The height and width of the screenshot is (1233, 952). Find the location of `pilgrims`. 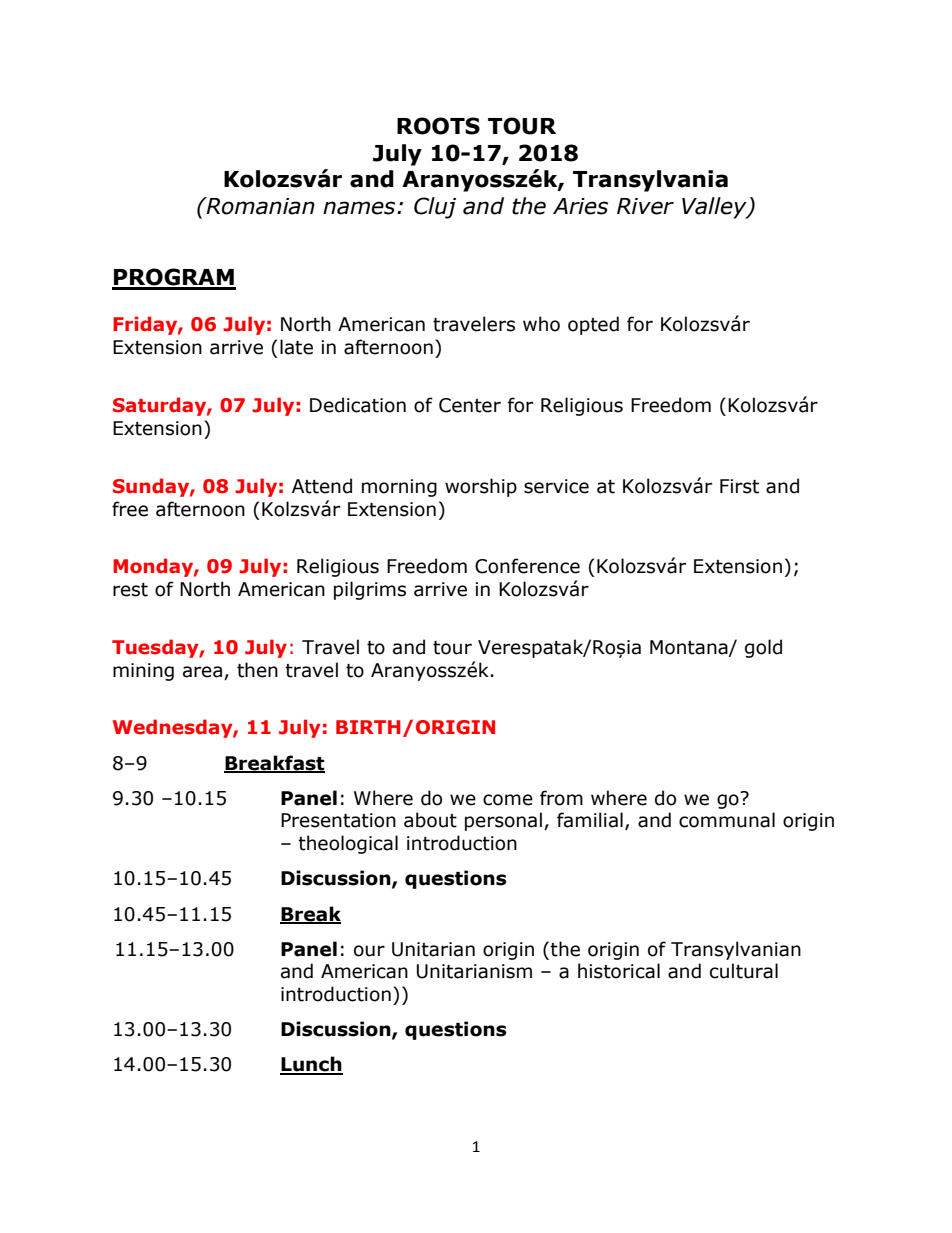

pilgrims is located at coordinates (370, 590).
